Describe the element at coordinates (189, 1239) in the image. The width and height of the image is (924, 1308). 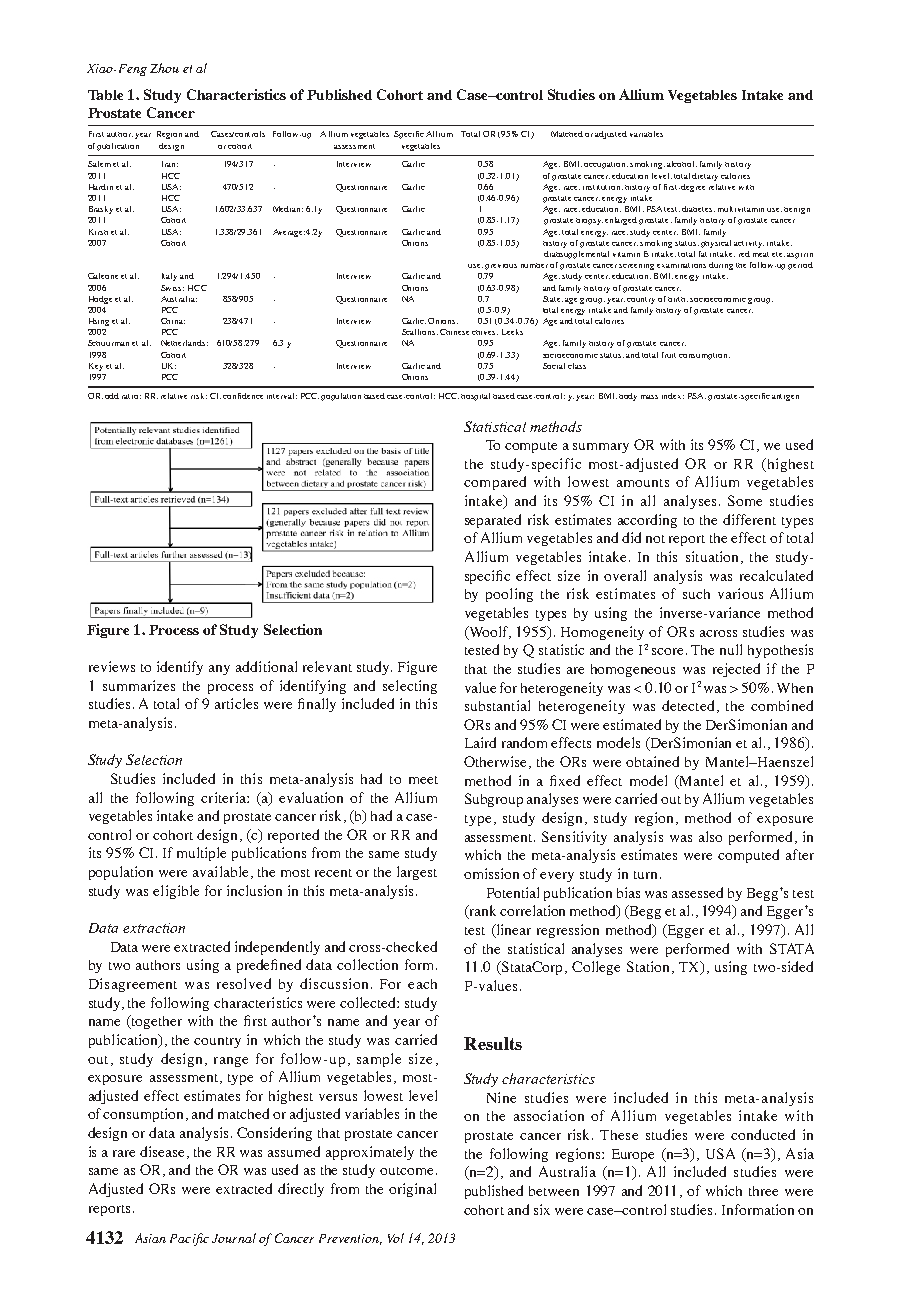
I see `Pacific` at that location.
